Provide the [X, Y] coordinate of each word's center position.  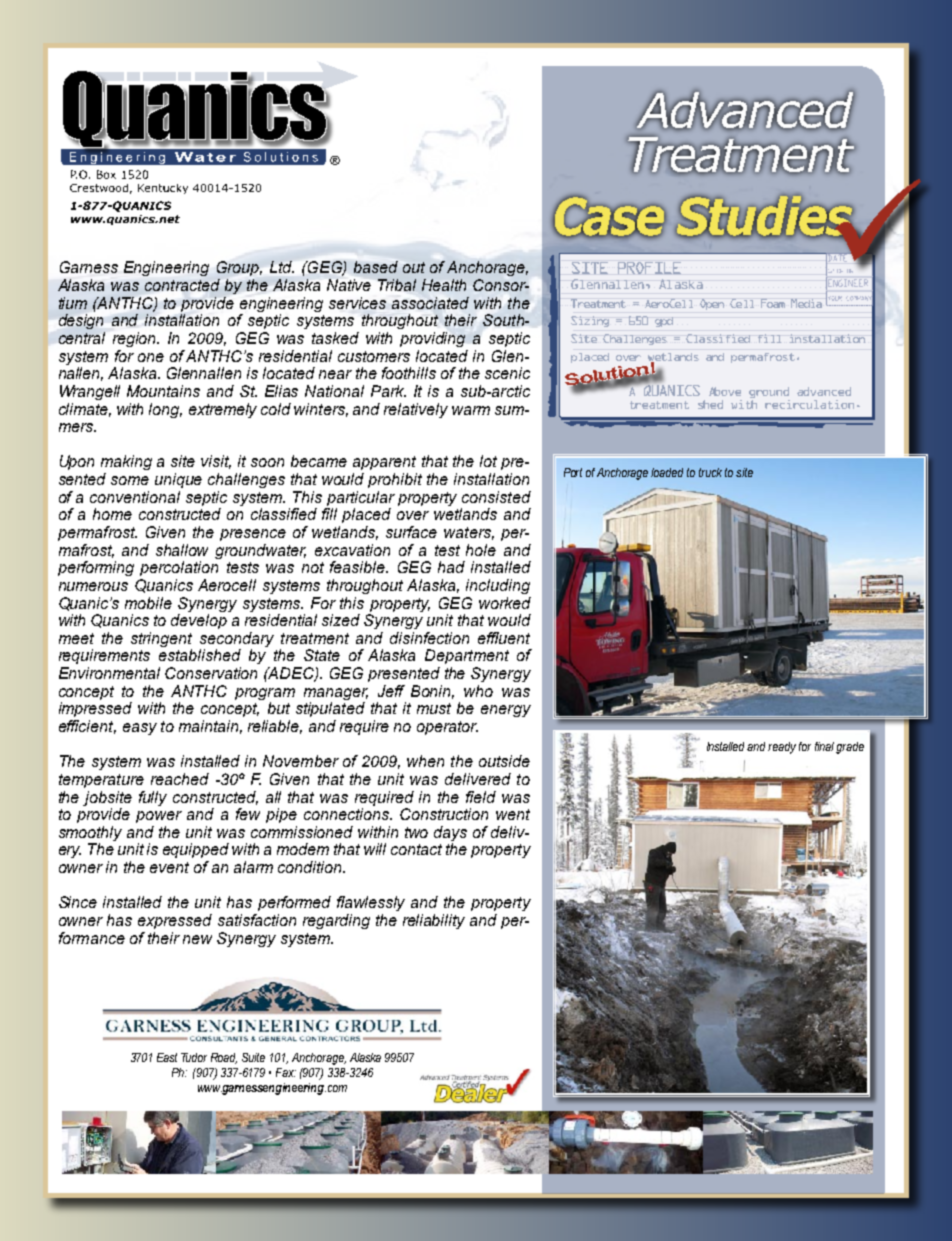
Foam [773, 303]
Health [444, 285]
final [824, 746]
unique [178, 480]
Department [467, 656]
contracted [182, 285]
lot [488, 461]
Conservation [211, 673]
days [450, 835]
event [169, 867]
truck [710, 472]
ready [782, 748]
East [167, 1057]
